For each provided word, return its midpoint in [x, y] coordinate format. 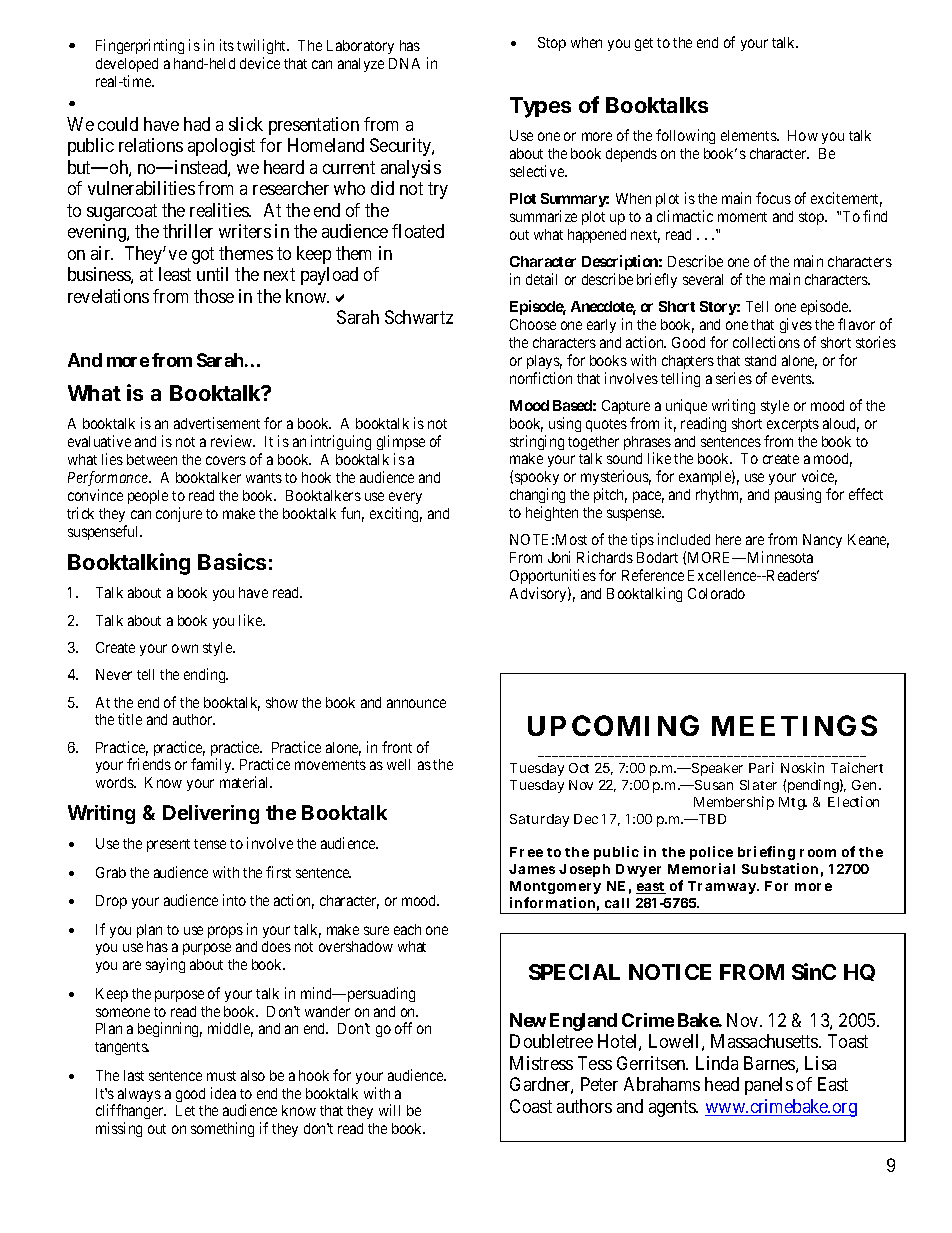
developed [127, 67]
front [397, 747]
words [115, 782]
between [152, 459]
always [139, 1096]
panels [769, 1086]
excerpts [793, 425]
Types [540, 107]
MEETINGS [794, 725]
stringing [537, 442]
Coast [531, 1106]
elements [749, 135]
